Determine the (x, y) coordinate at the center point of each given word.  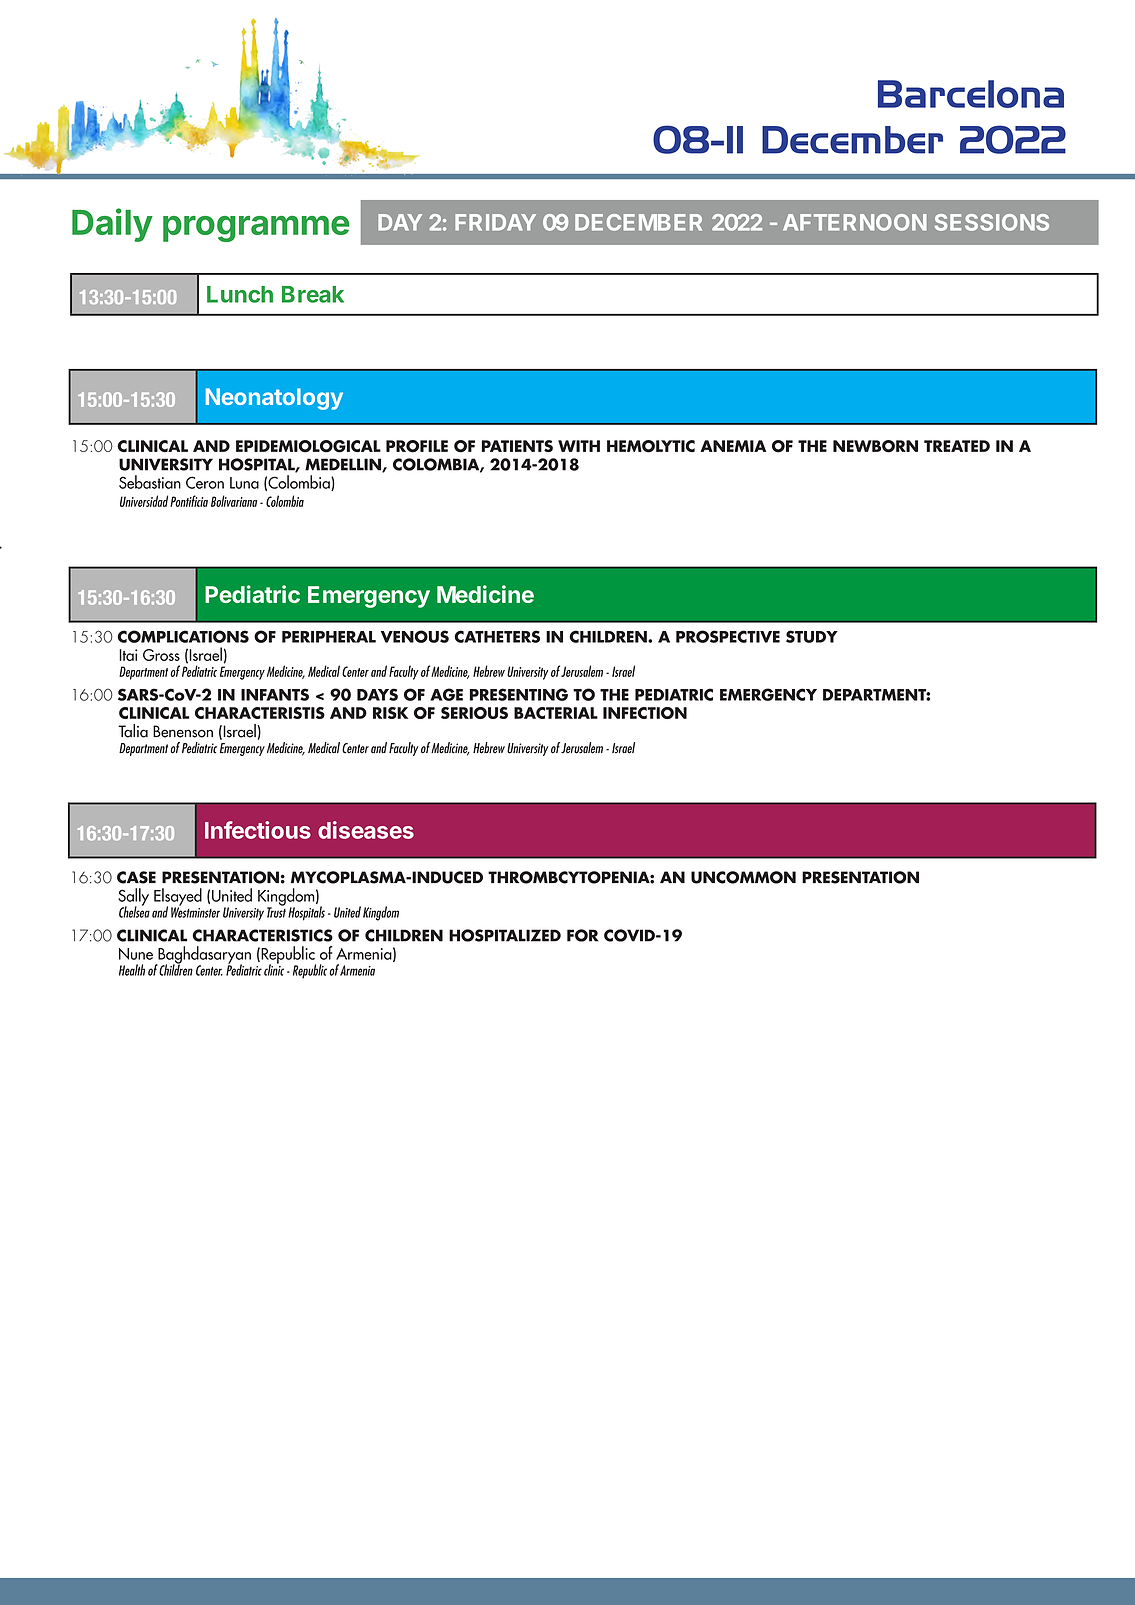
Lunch (240, 294)
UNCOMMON (743, 877)
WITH (579, 446)
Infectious (258, 830)
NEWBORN (875, 446)
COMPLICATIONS (183, 636)
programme (256, 229)
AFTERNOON (855, 222)
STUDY (812, 636)
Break (313, 294)
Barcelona (971, 94)
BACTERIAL (556, 713)
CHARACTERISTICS (262, 935)
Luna (244, 483)
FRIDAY (495, 222)
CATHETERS (497, 636)
